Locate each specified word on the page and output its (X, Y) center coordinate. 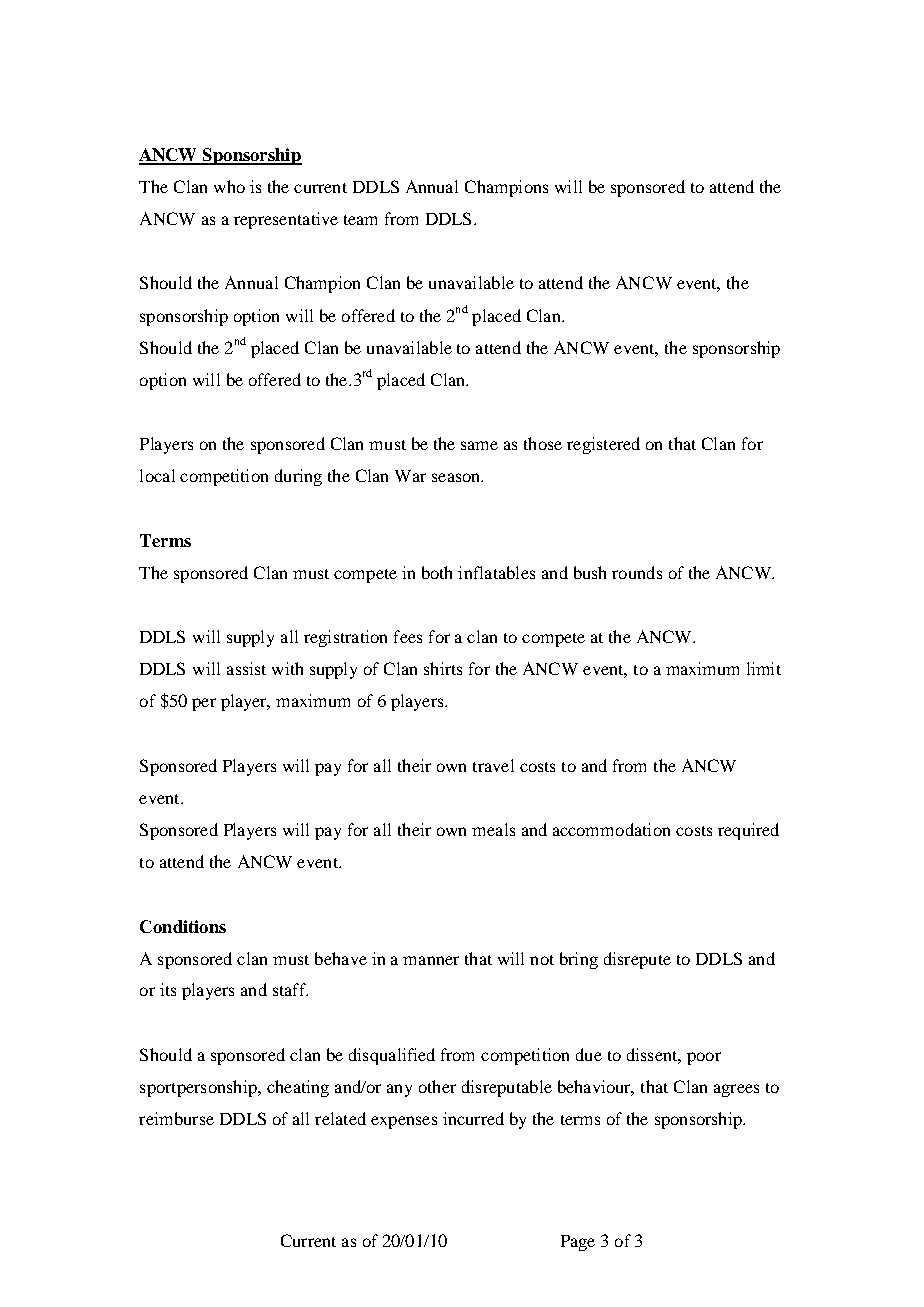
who (229, 186)
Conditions (183, 926)
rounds (637, 572)
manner (431, 960)
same (479, 445)
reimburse (176, 1118)
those (543, 443)
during (298, 477)
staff (290, 989)
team (360, 220)
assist (246, 668)
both (437, 572)
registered (603, 445)
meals (493, 829)
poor (704, 1058)
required (748, 831)
